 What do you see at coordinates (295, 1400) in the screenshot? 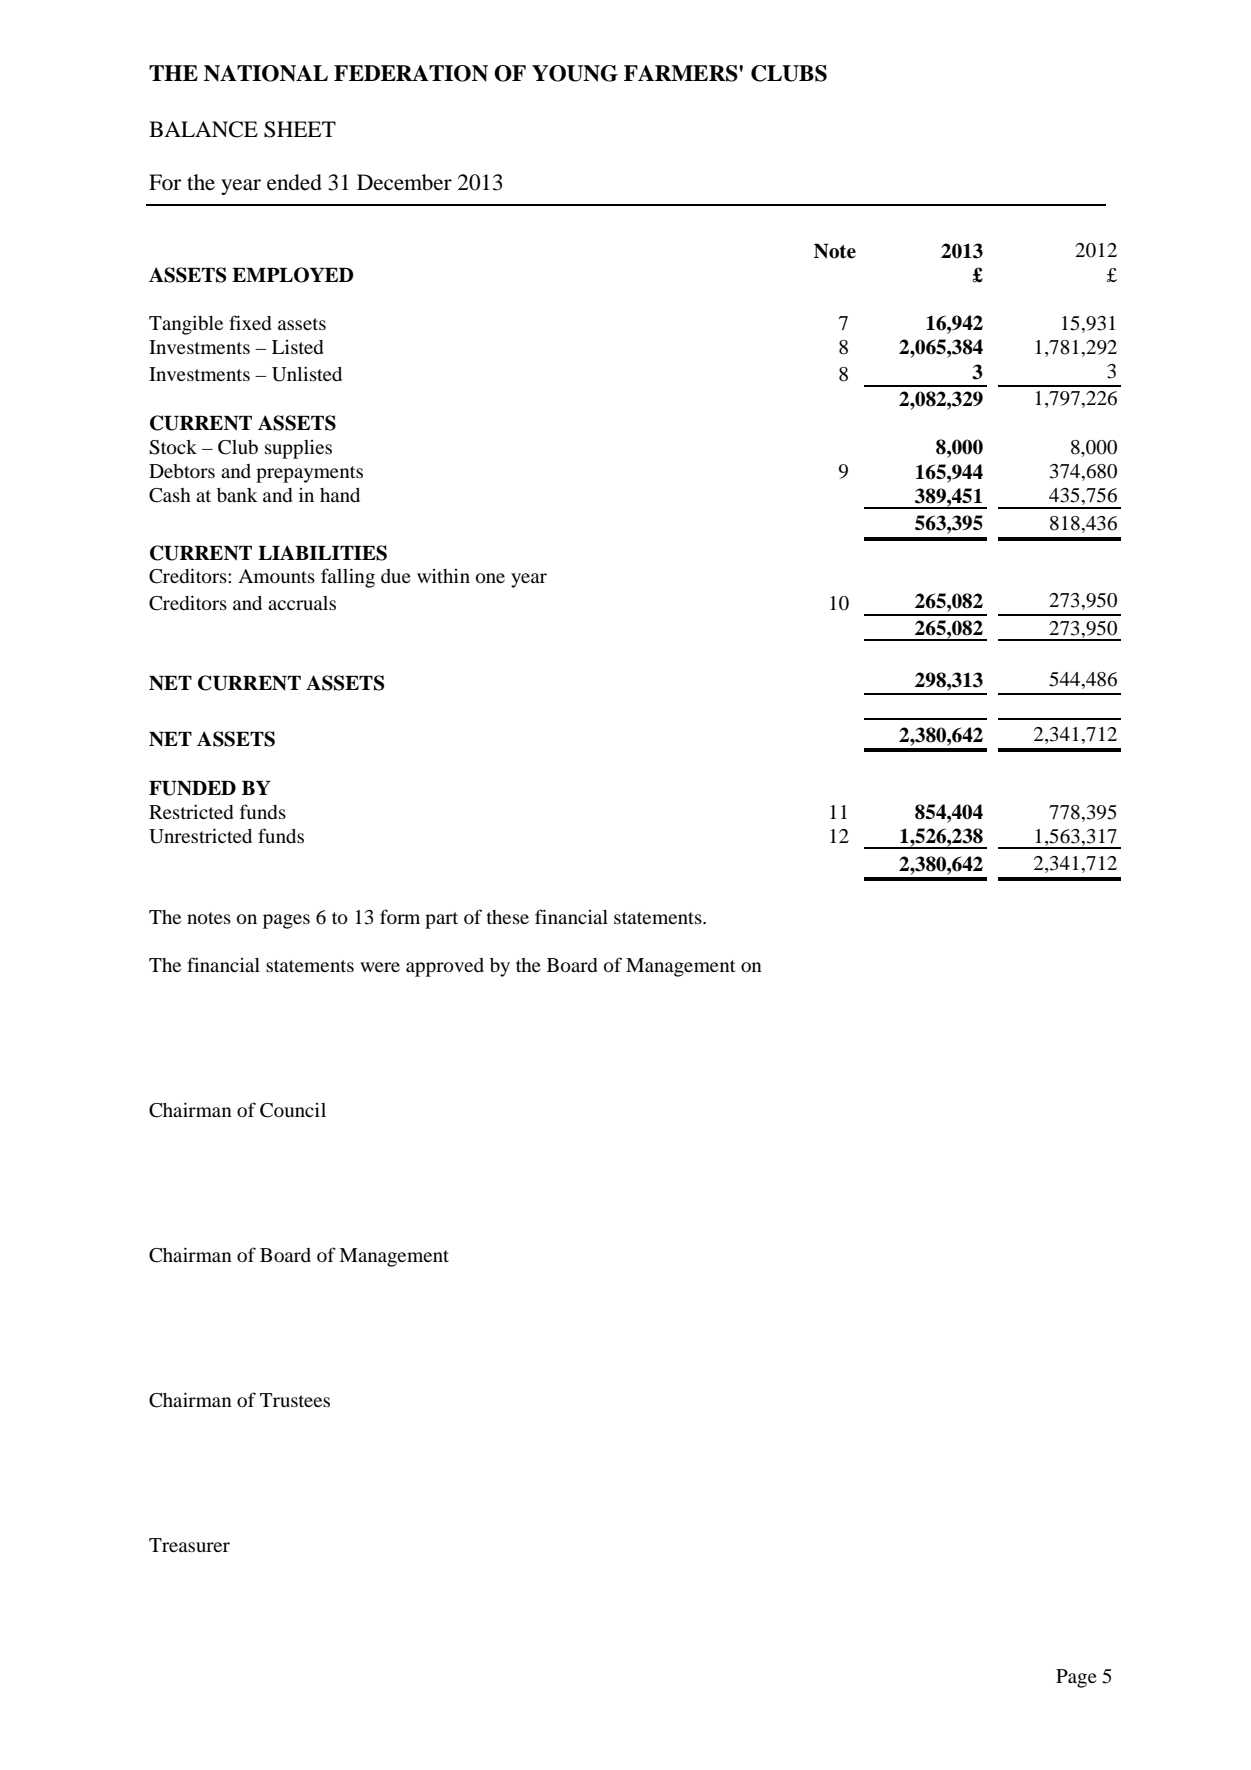
I see `Trustees` at bounding box center [295, 1400].
